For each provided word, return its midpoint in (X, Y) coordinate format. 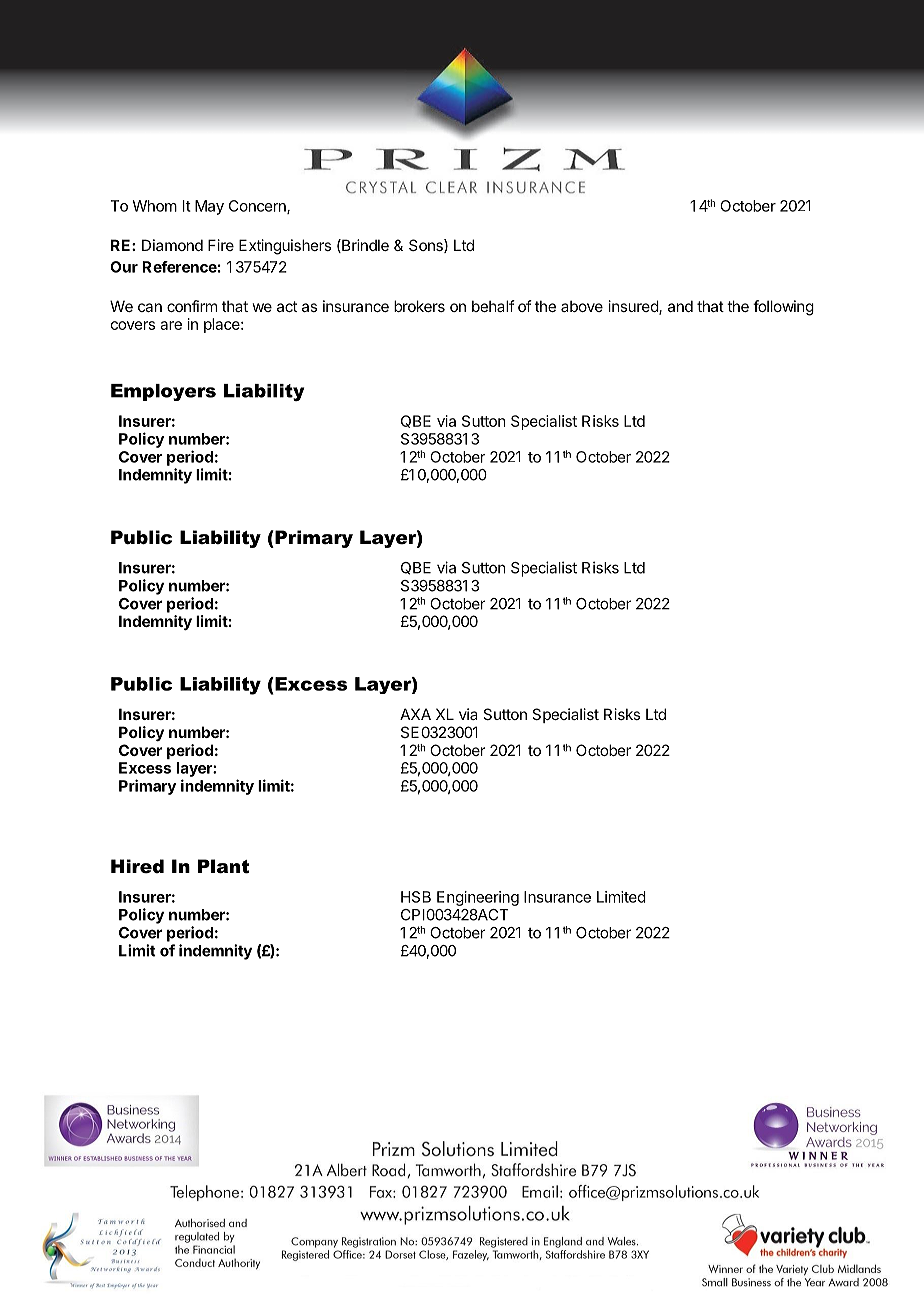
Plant (223, 866)
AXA (415, 714)
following (783, 308)
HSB (416, 897)
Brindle (364, 246)
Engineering (478, 898)
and (680, 306)
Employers (163, 392)
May (209, 207)
